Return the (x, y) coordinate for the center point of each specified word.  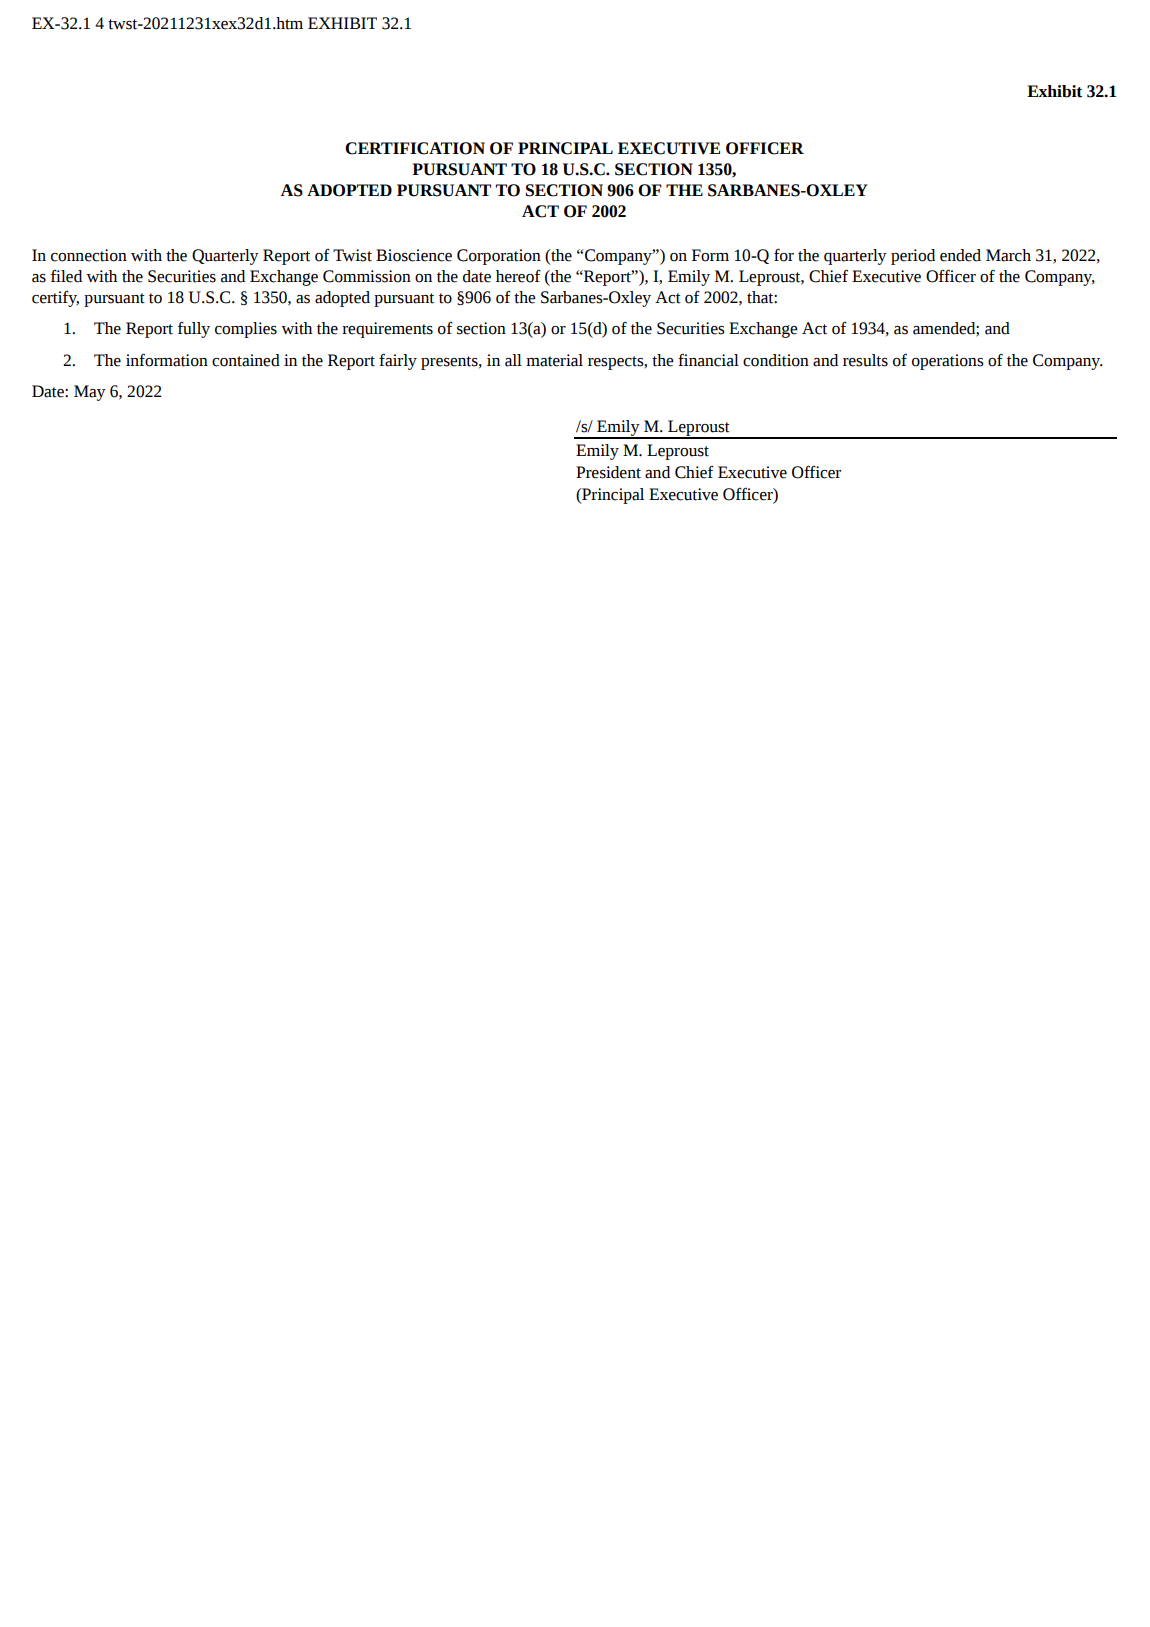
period (913, 257)
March (1008, 255)
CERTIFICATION (415, 148)
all (513, 360)
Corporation (499, 257)
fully (194, 330)
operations (948, 362)
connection (89, 255)
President (608, 472)
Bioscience (414, 255)
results (865, 360)
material (554, 360)
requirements (387, 330)
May (90, 393)
